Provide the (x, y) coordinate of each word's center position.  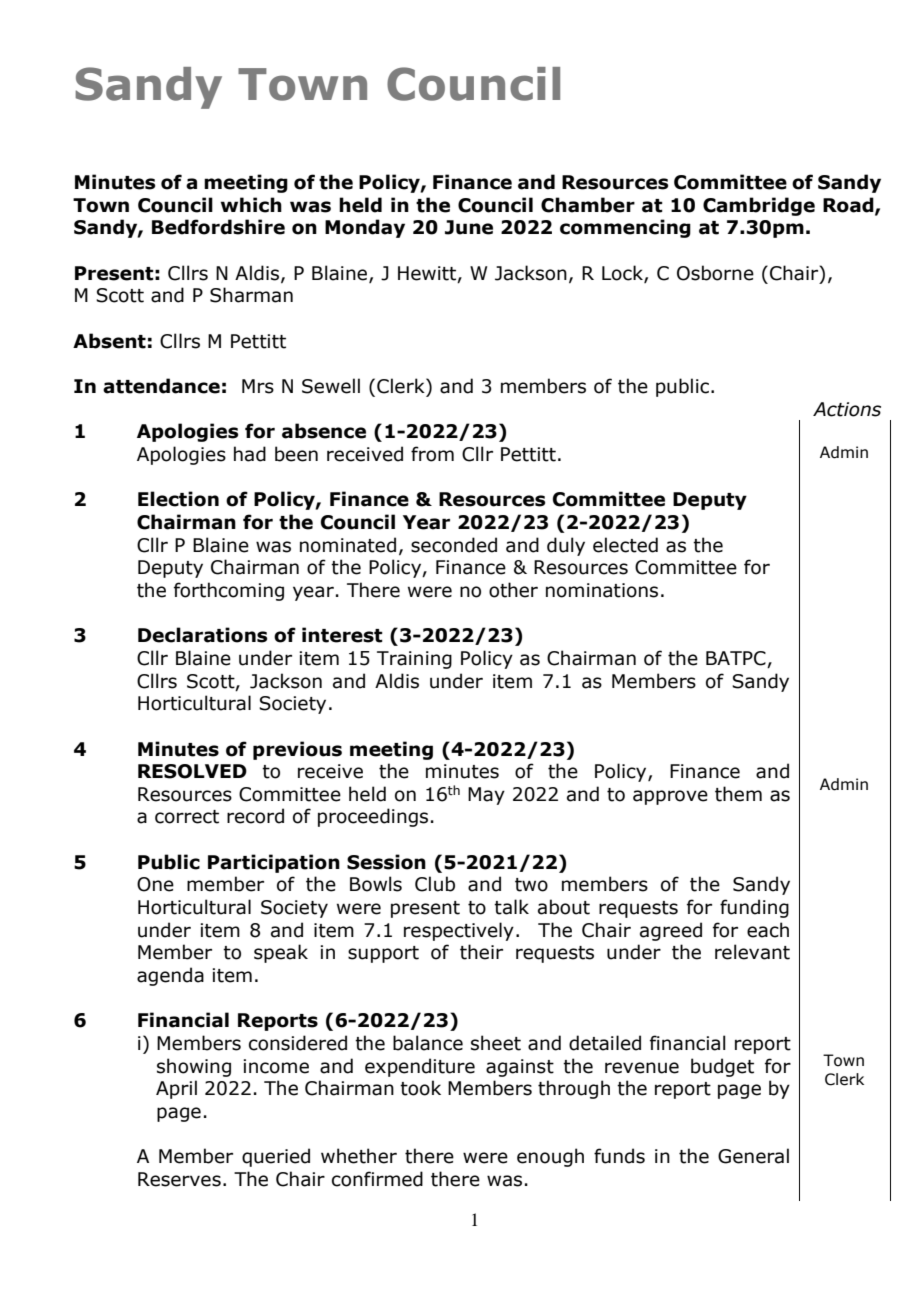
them (738, 794)
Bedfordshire (218, 227)
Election (178, 499)
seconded (454, 545)
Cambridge (759, 206)
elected (625, 545)
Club (435, 884)
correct (187, 817)
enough (550, 1157)
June (469, 227)
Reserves (179, 1179)
